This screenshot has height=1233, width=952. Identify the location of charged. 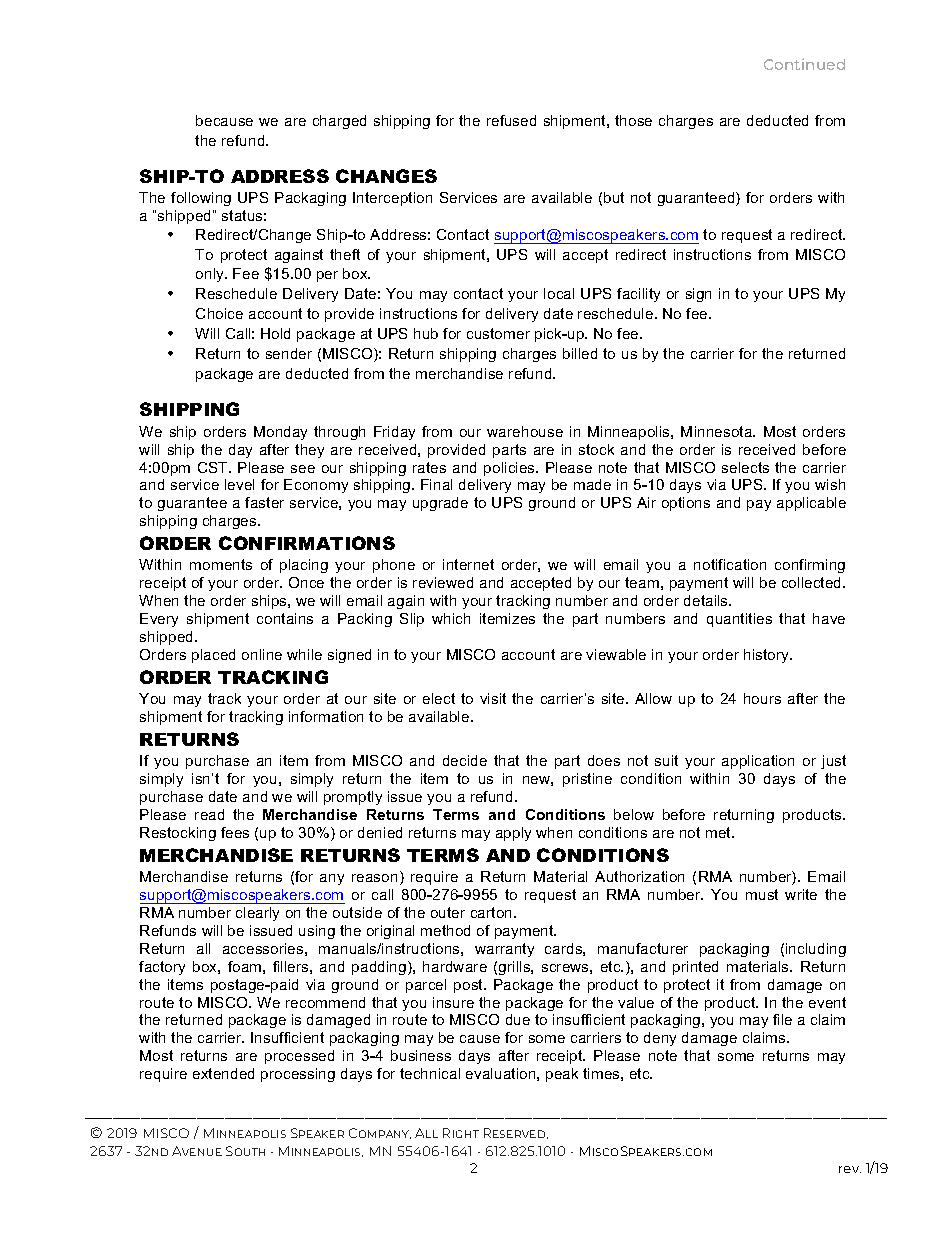
(339, 122).
